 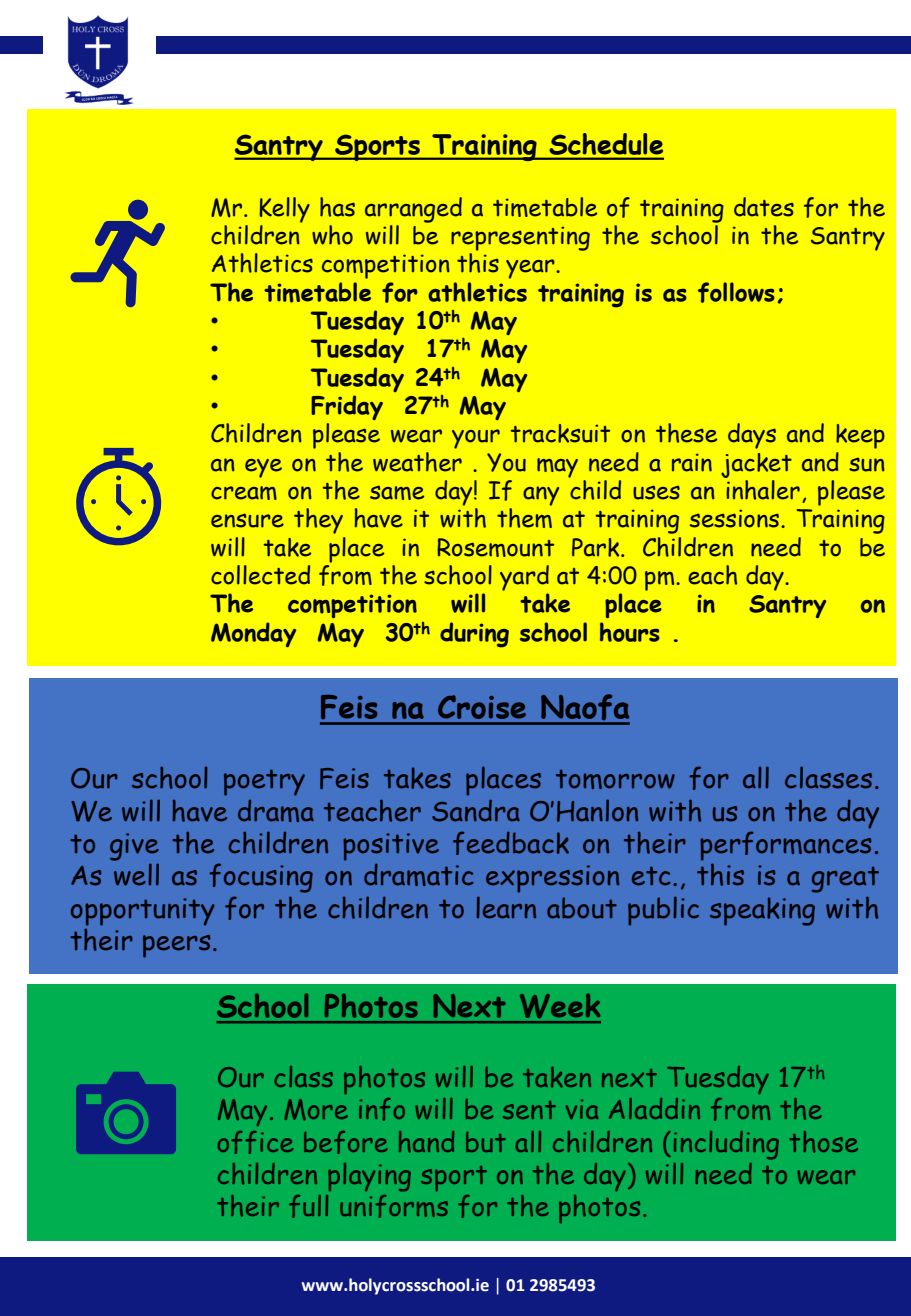 I want to click on dates, so click(x=764, y=207).
